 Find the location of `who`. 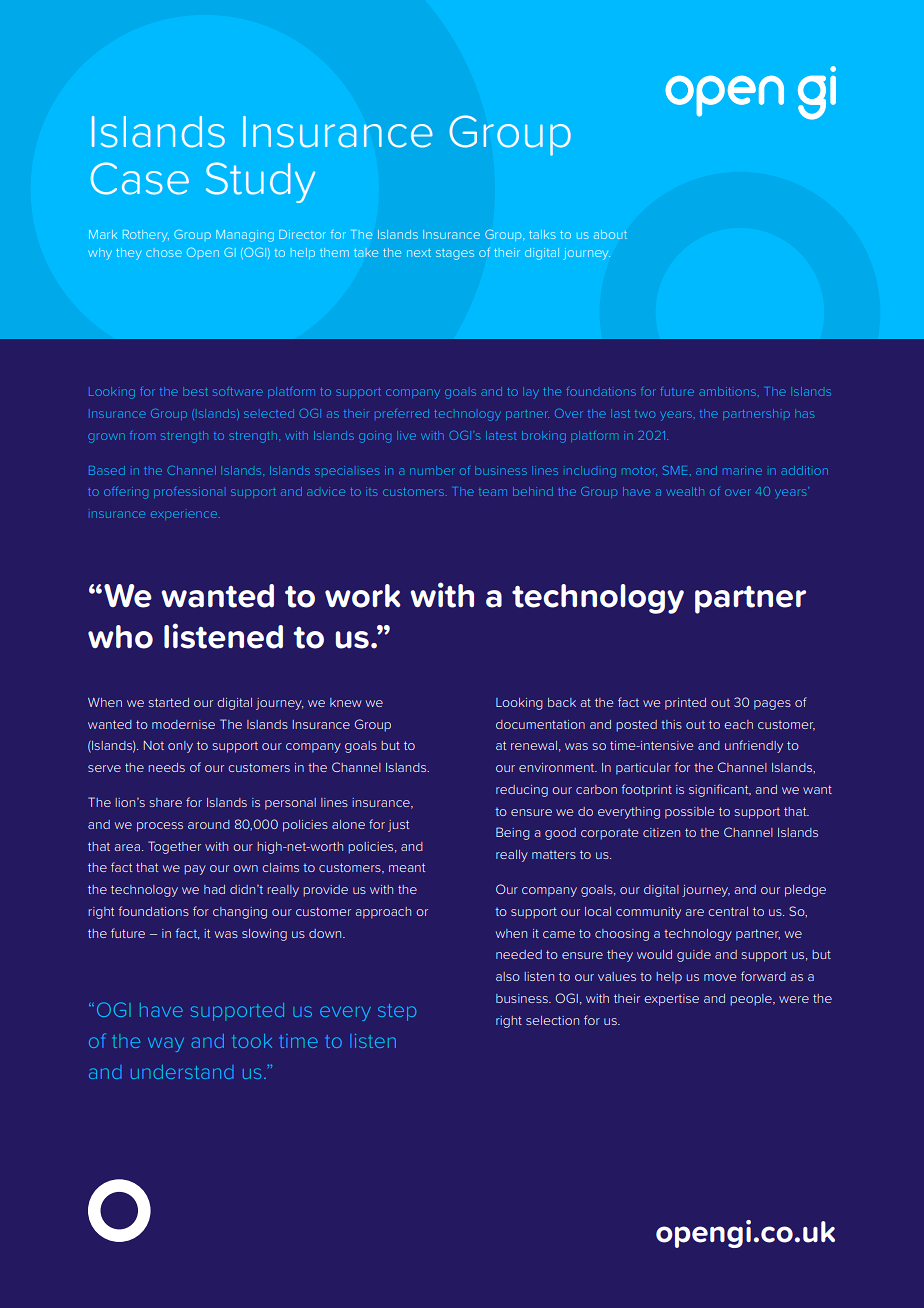

who is located at coordinates (120, 637).
